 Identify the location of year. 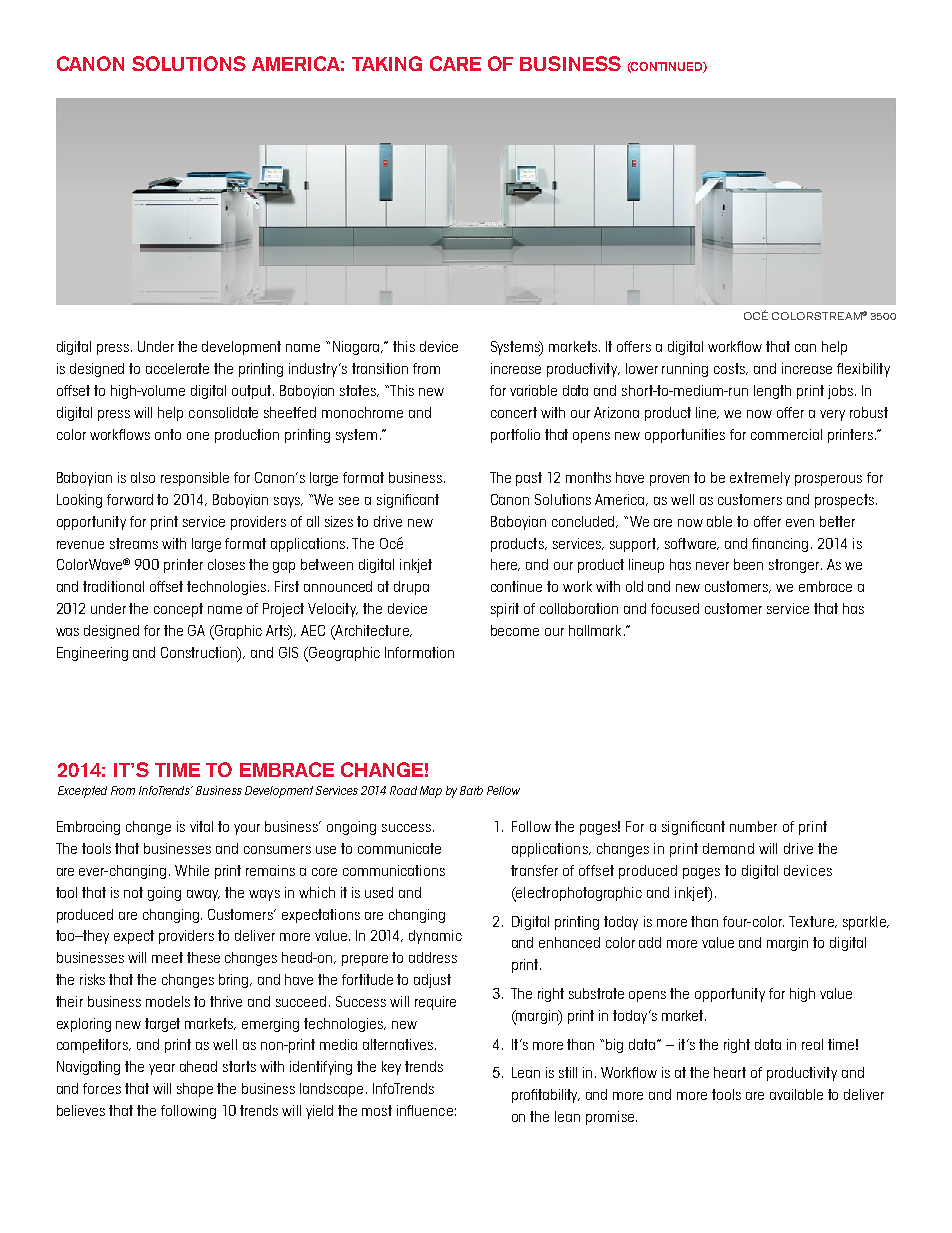
(162, 1069).
